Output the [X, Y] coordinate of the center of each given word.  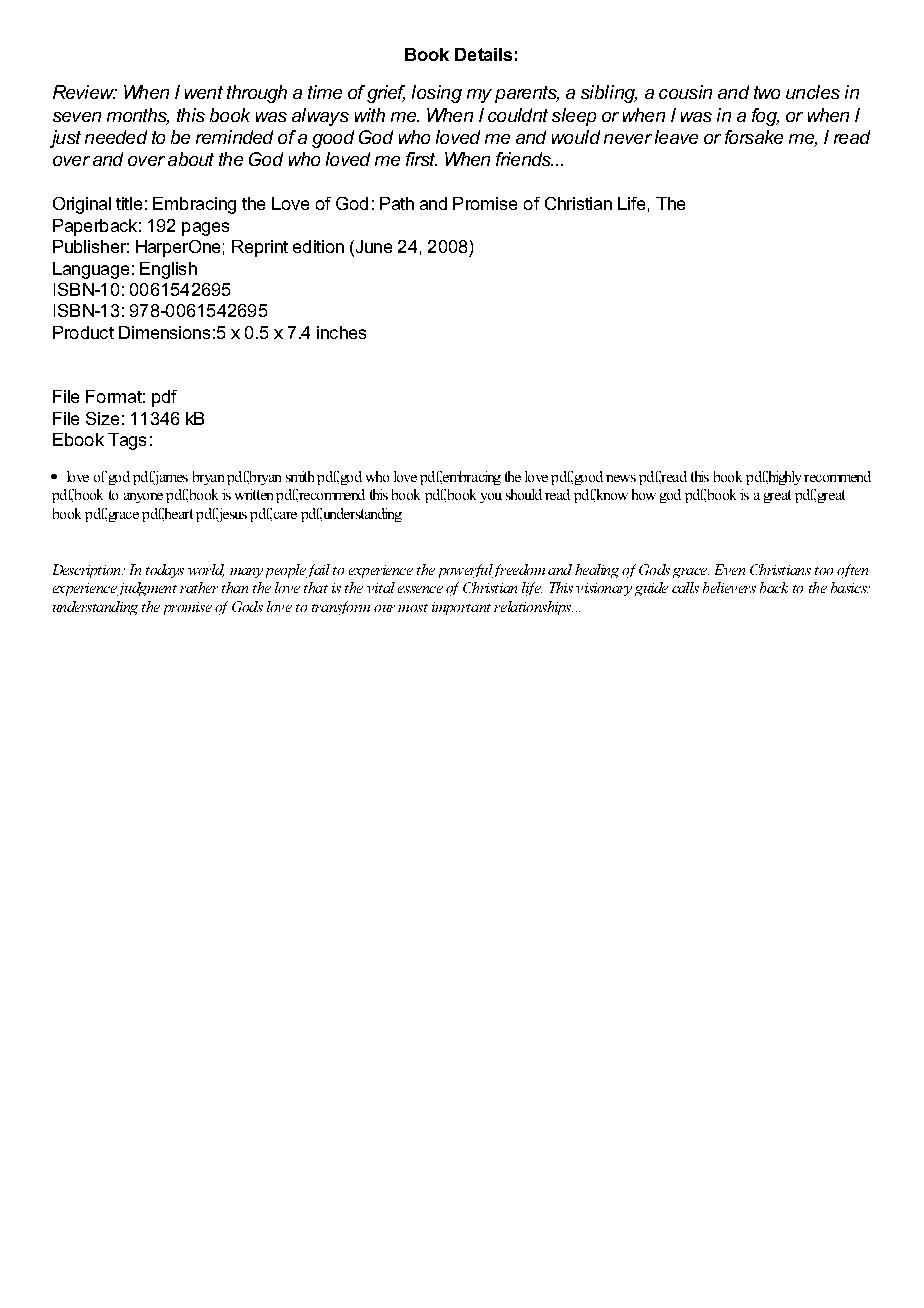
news [621, 478]
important [461, 608]
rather [199, 587]
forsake [754, 137]
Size [102, 418]
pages [205, 229]
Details [483, 54]
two [767, 92]
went [204, 92]
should [524, 494]
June [372, 248]
